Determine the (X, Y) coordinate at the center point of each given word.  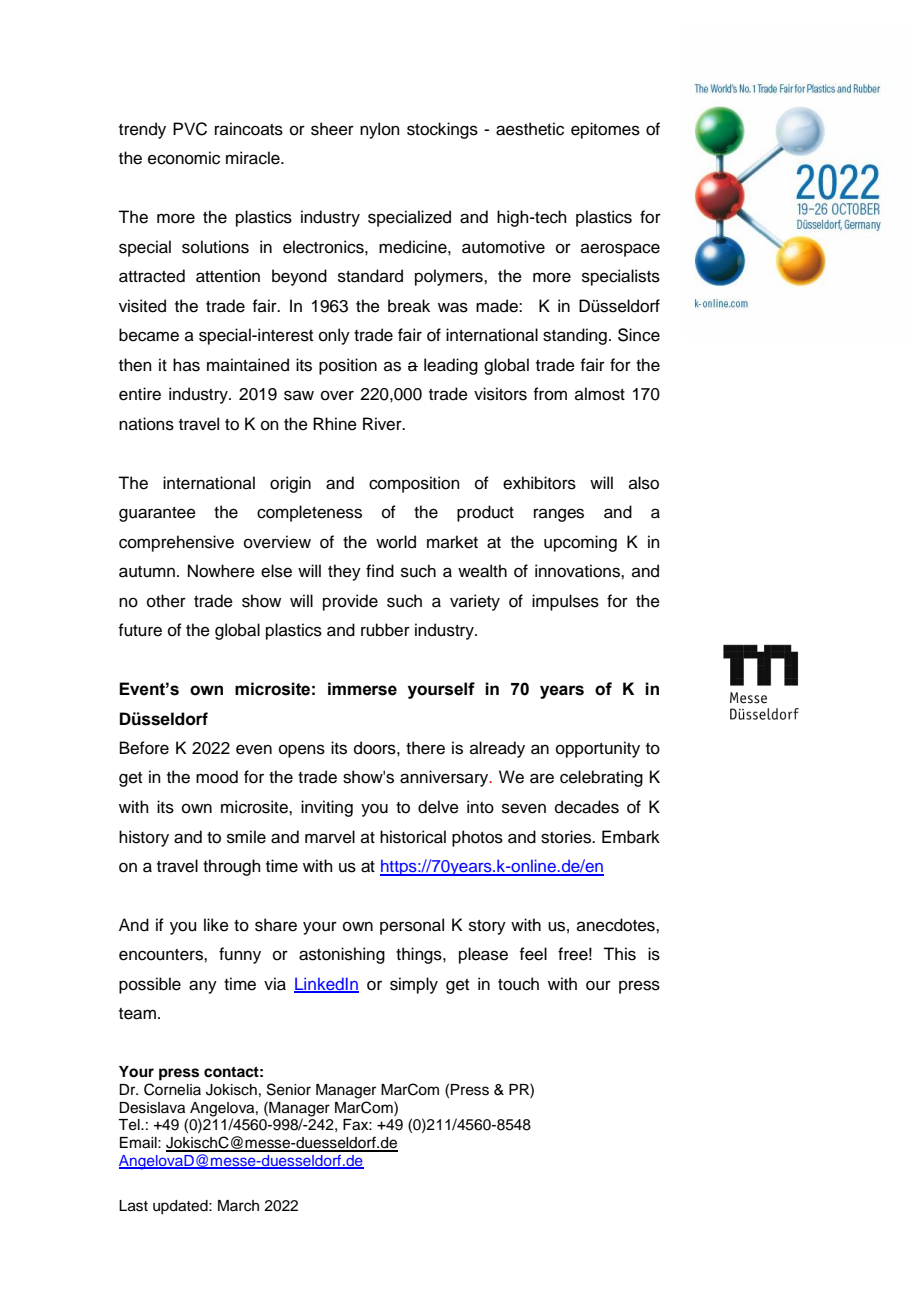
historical (413, 837)
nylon (380, 130)
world (396, 542)
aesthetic (530, 129)
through (232, 867)
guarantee (157, 514)
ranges (559, 515)
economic (184, 158)
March (238, 1206)
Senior (289, 1089)
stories (567, 837)
